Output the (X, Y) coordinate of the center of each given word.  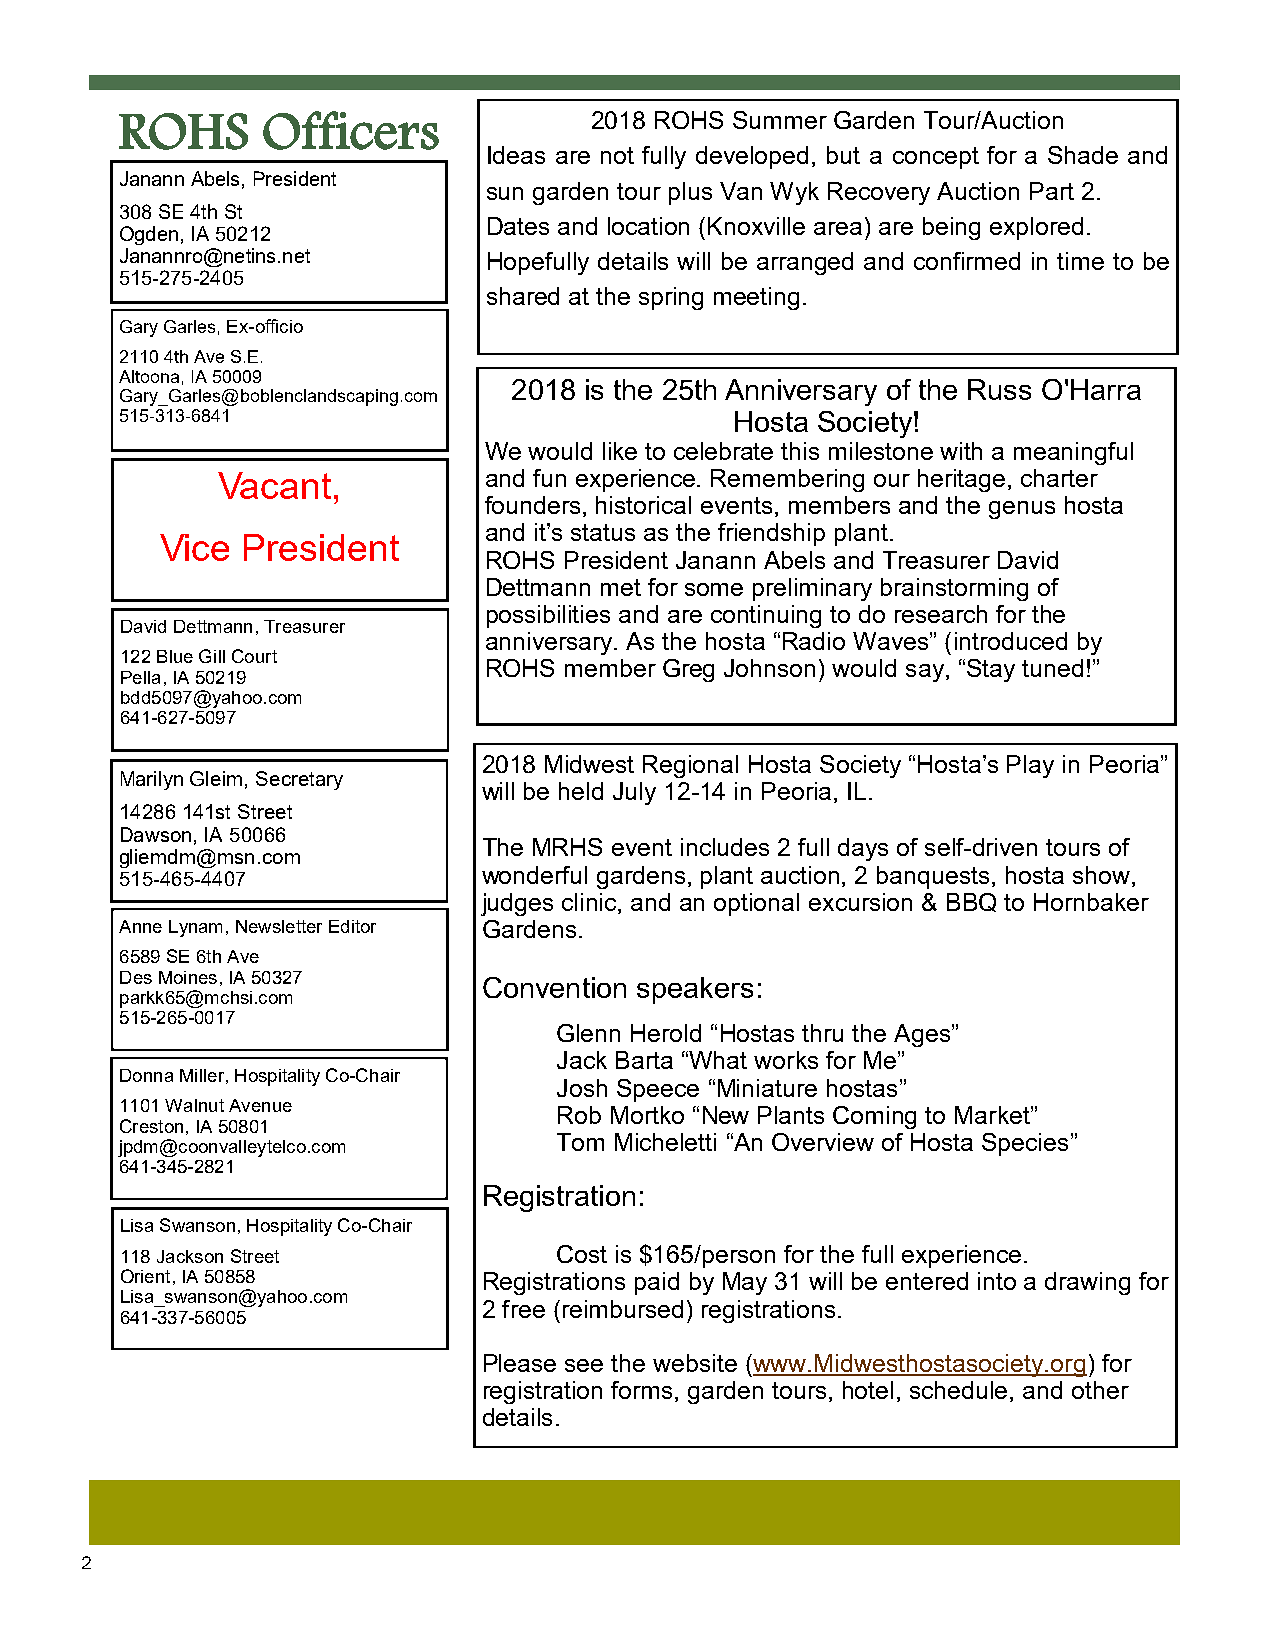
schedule (958, 1390)
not (617, 155)
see (584, 1365)
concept (936, 158)
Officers (351, 130)
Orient (145, 1276)
